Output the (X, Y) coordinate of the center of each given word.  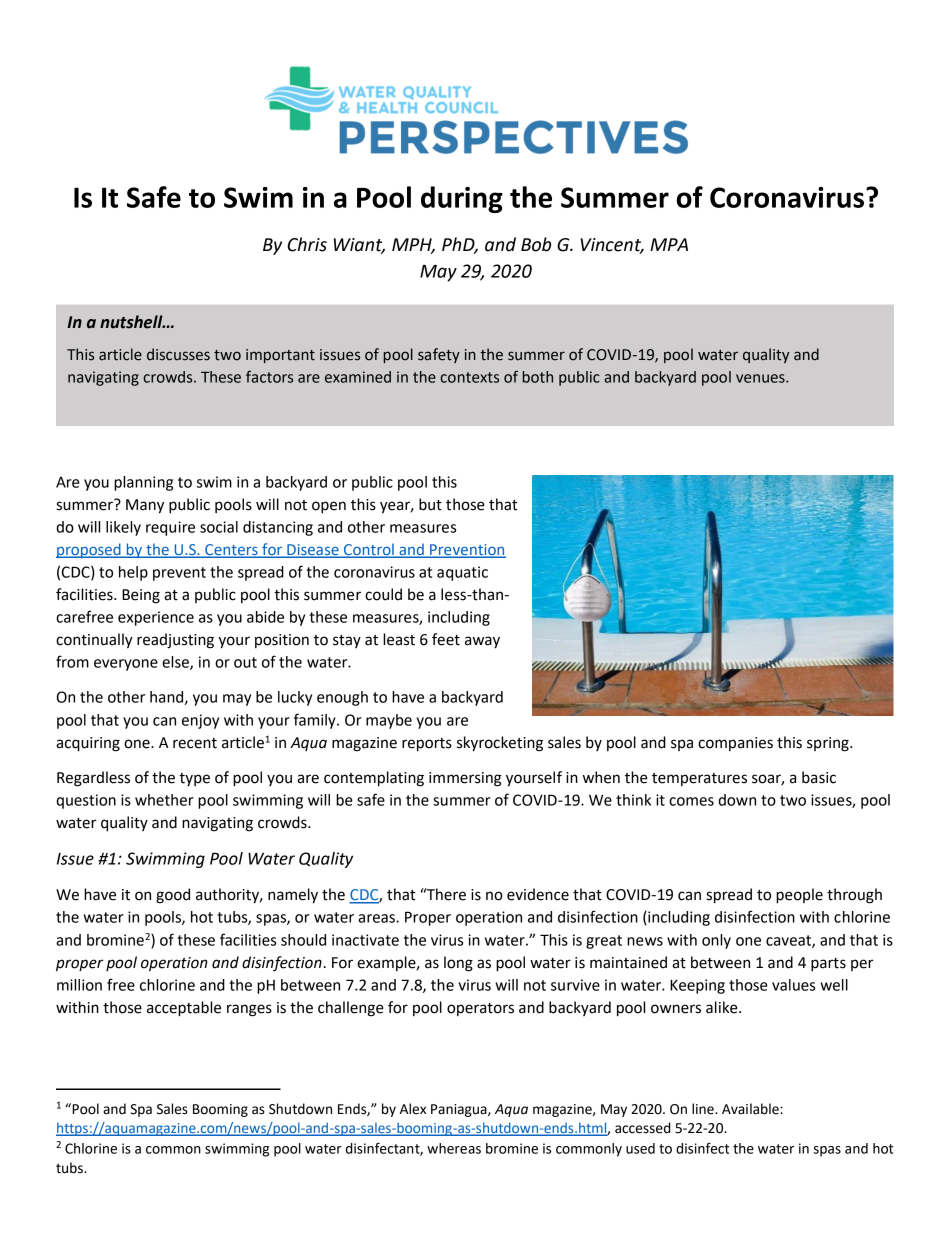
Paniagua (460, 1110)
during (462, 199)
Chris (307, 244)
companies (735, 744)
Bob (536, 244)
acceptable (184, 1009)
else (176, 663)
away (482, 642)
